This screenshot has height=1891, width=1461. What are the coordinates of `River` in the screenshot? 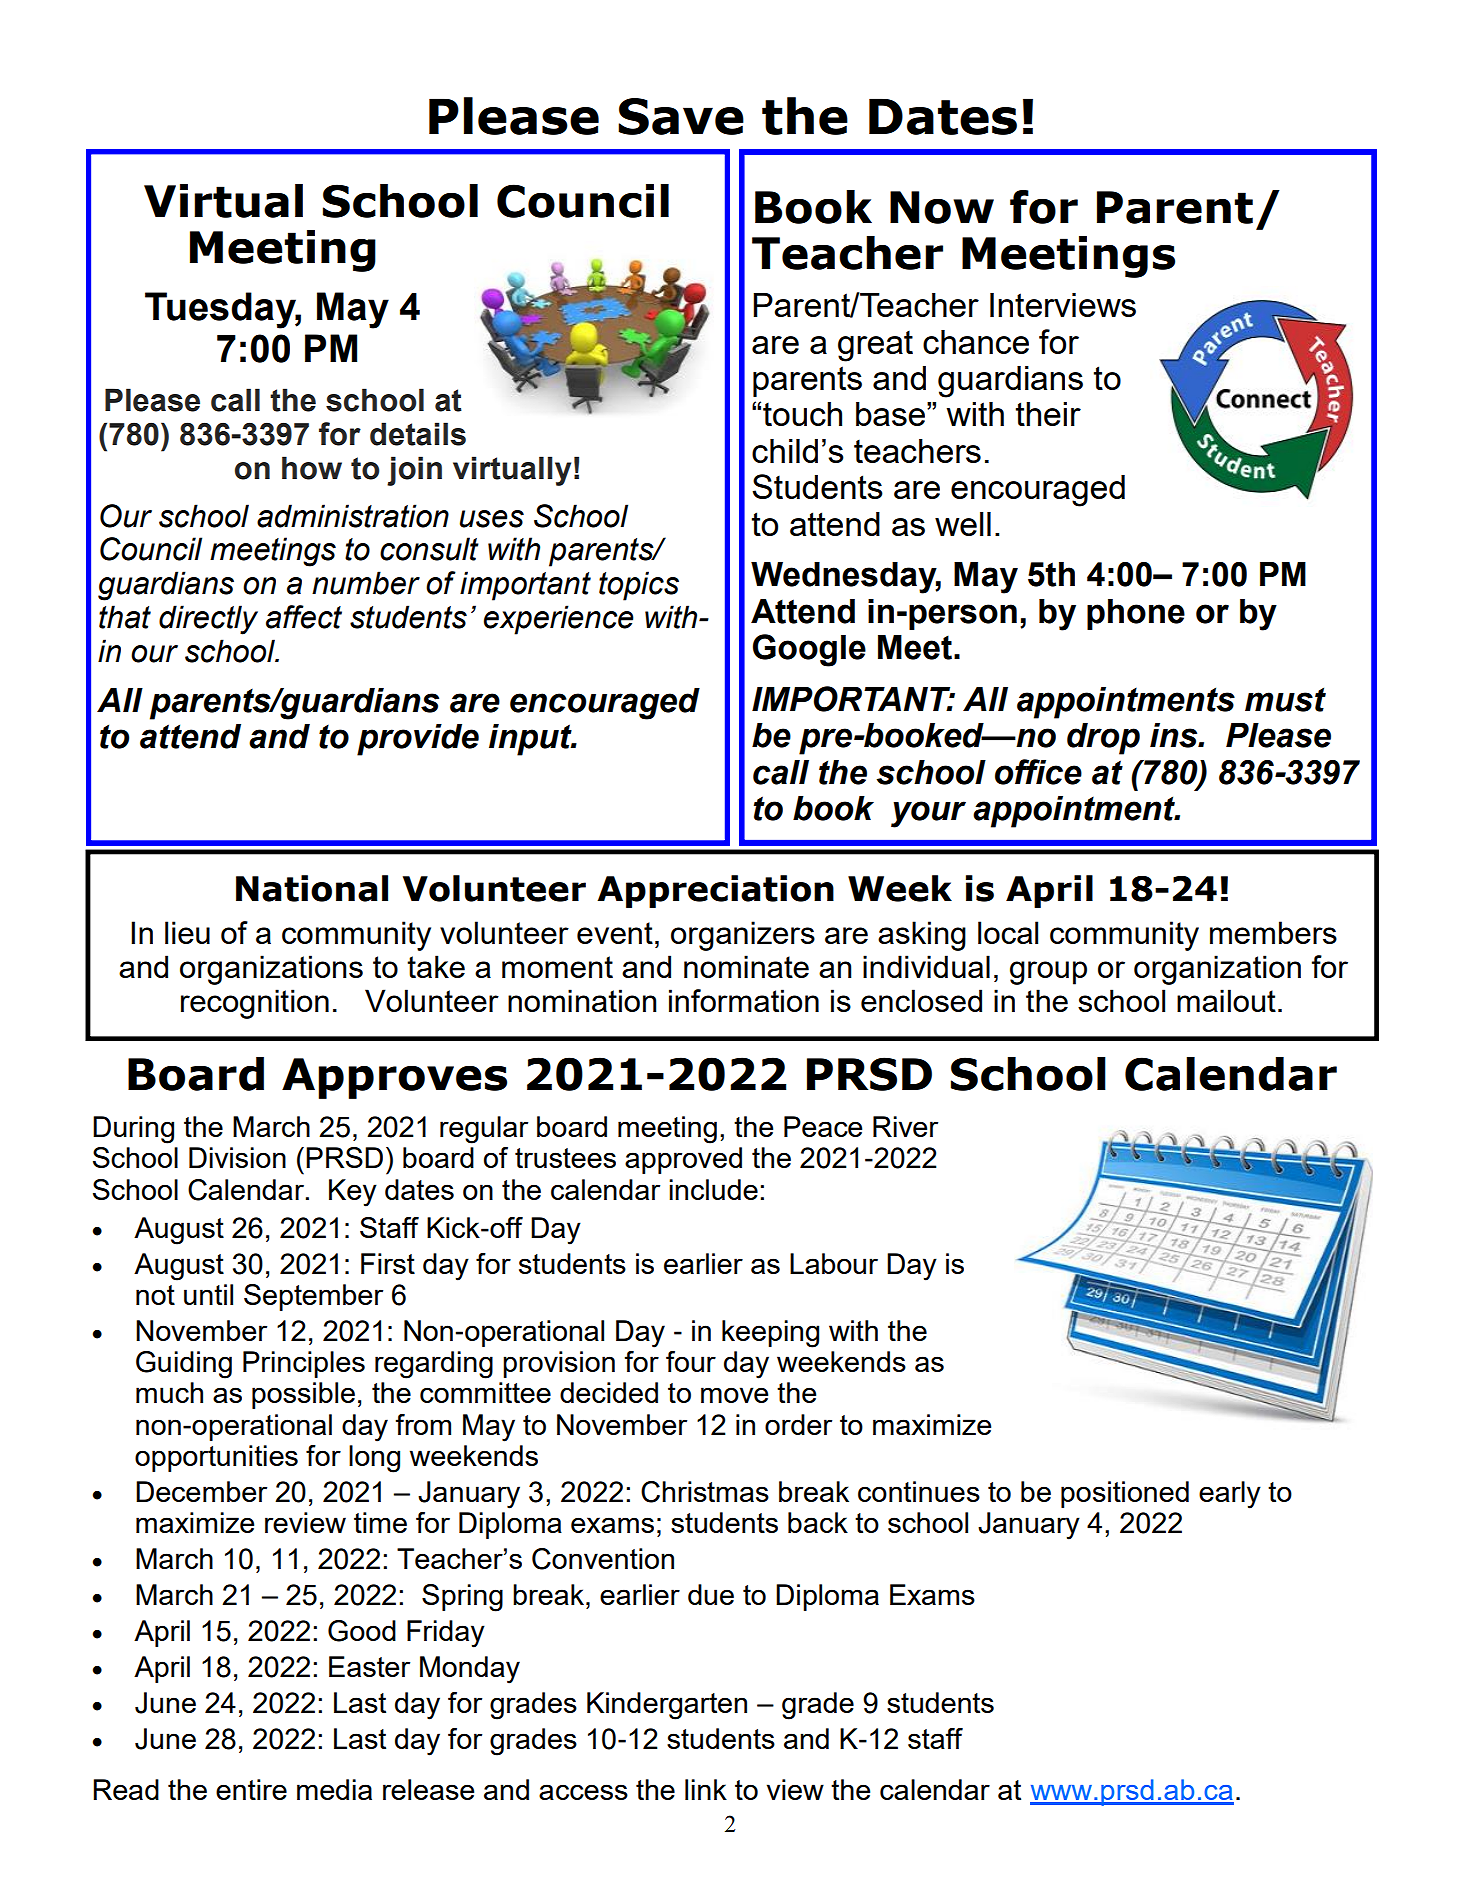 It's located at (905, 1126).
